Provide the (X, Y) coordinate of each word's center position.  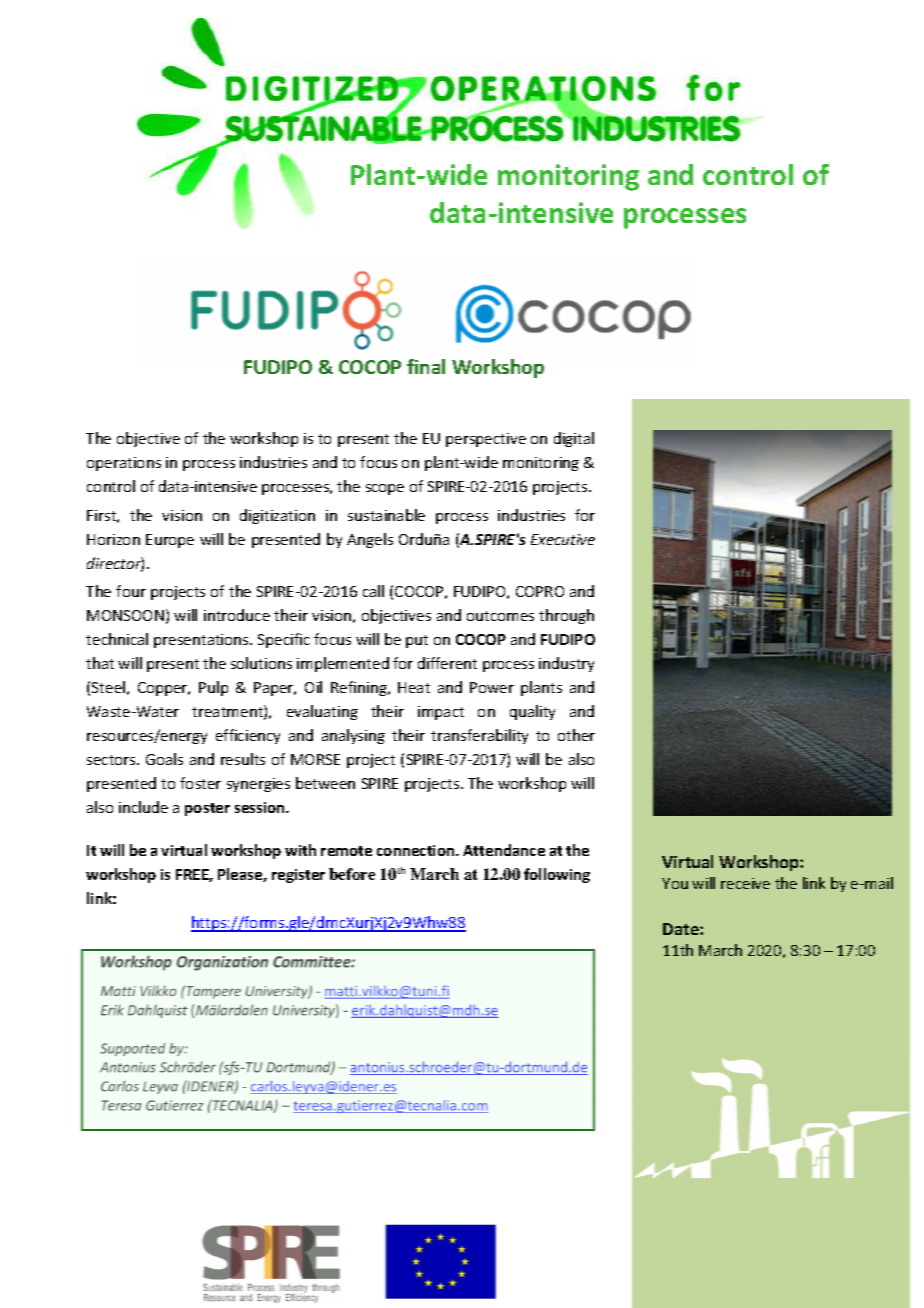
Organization (222, 963)
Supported (132, 1049)
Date (682, 929)
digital (574, 439)
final (426, 366)
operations (124, 464)
